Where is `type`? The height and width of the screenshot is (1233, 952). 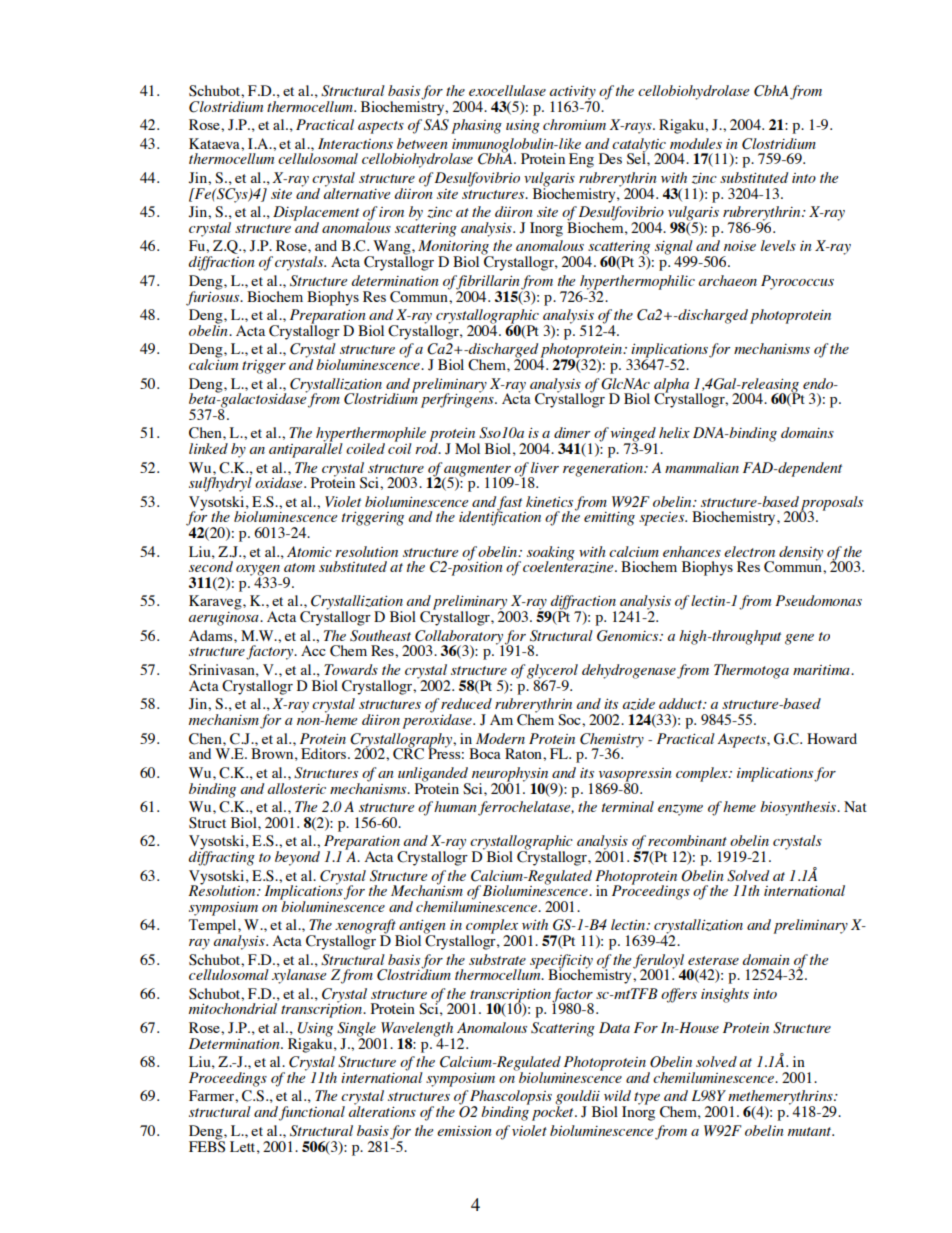
type is located at coordinates (647, 1098).
